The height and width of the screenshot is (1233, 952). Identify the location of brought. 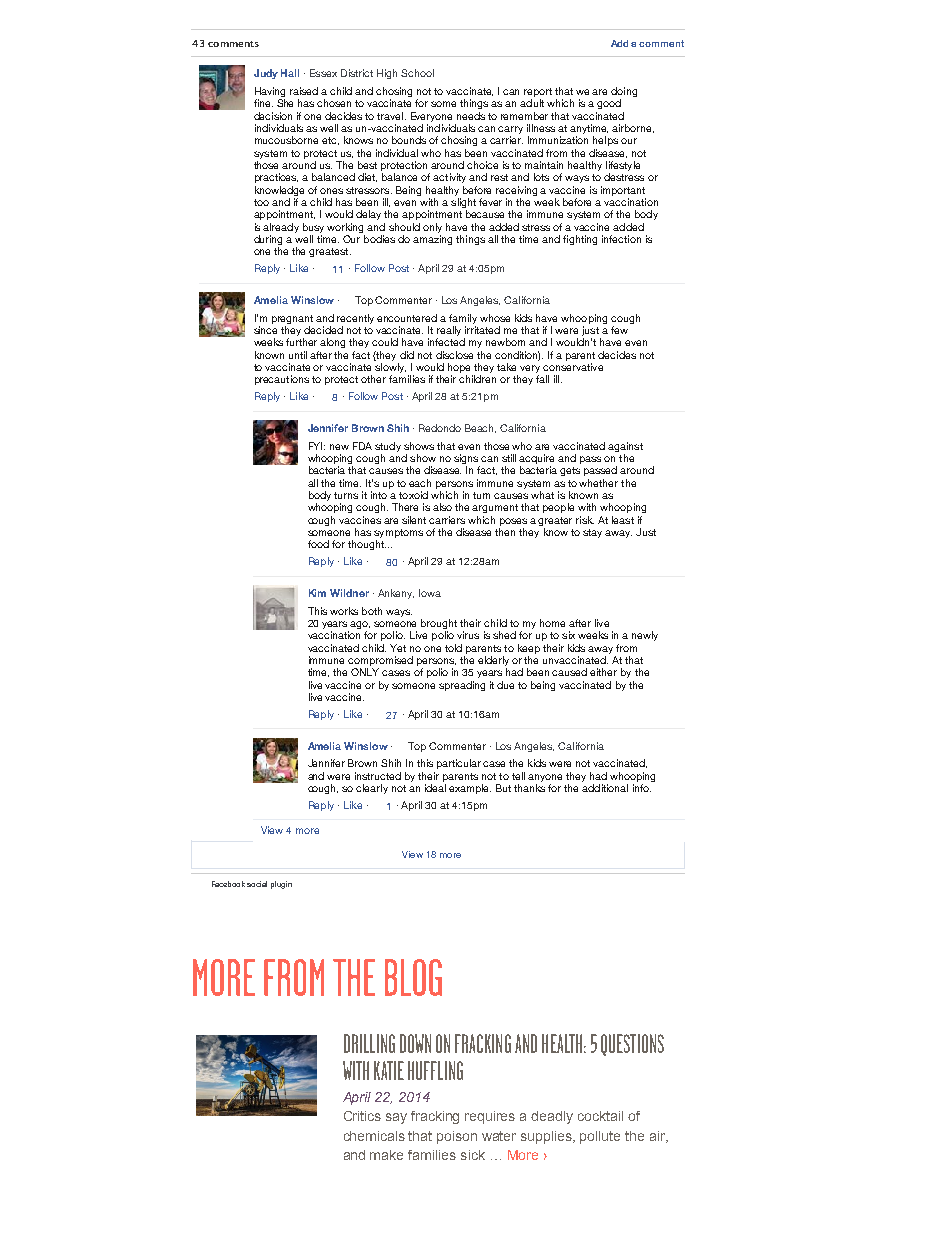
(439, 625).
